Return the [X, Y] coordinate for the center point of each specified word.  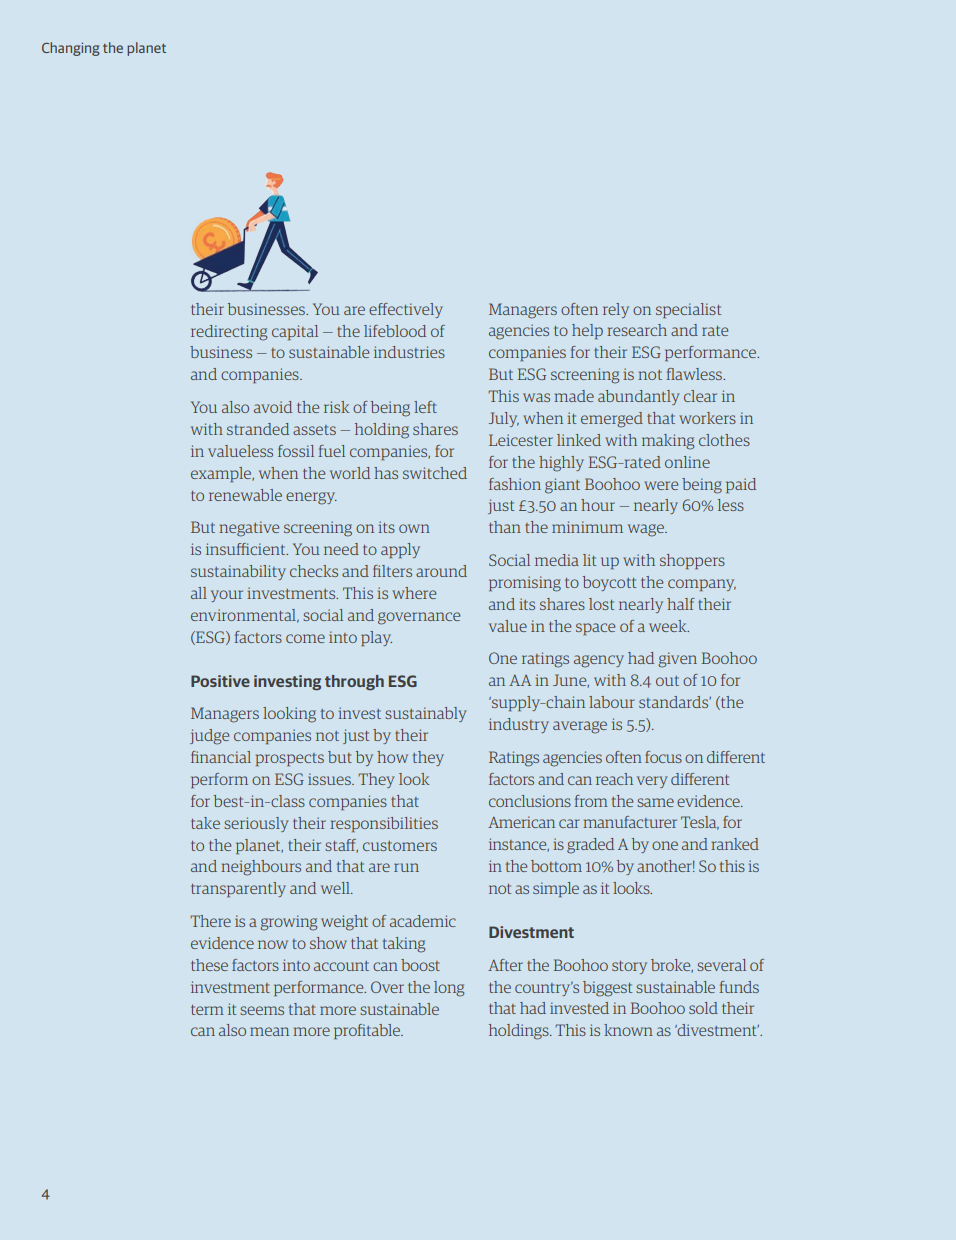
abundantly [638, 397]
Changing [71, 49]
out [667, 681]
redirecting [229, 333]
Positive [220, 681]
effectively [406, 310]
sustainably [425, 714]
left [425, 407]
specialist [688, 310]
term [207, 1010]
